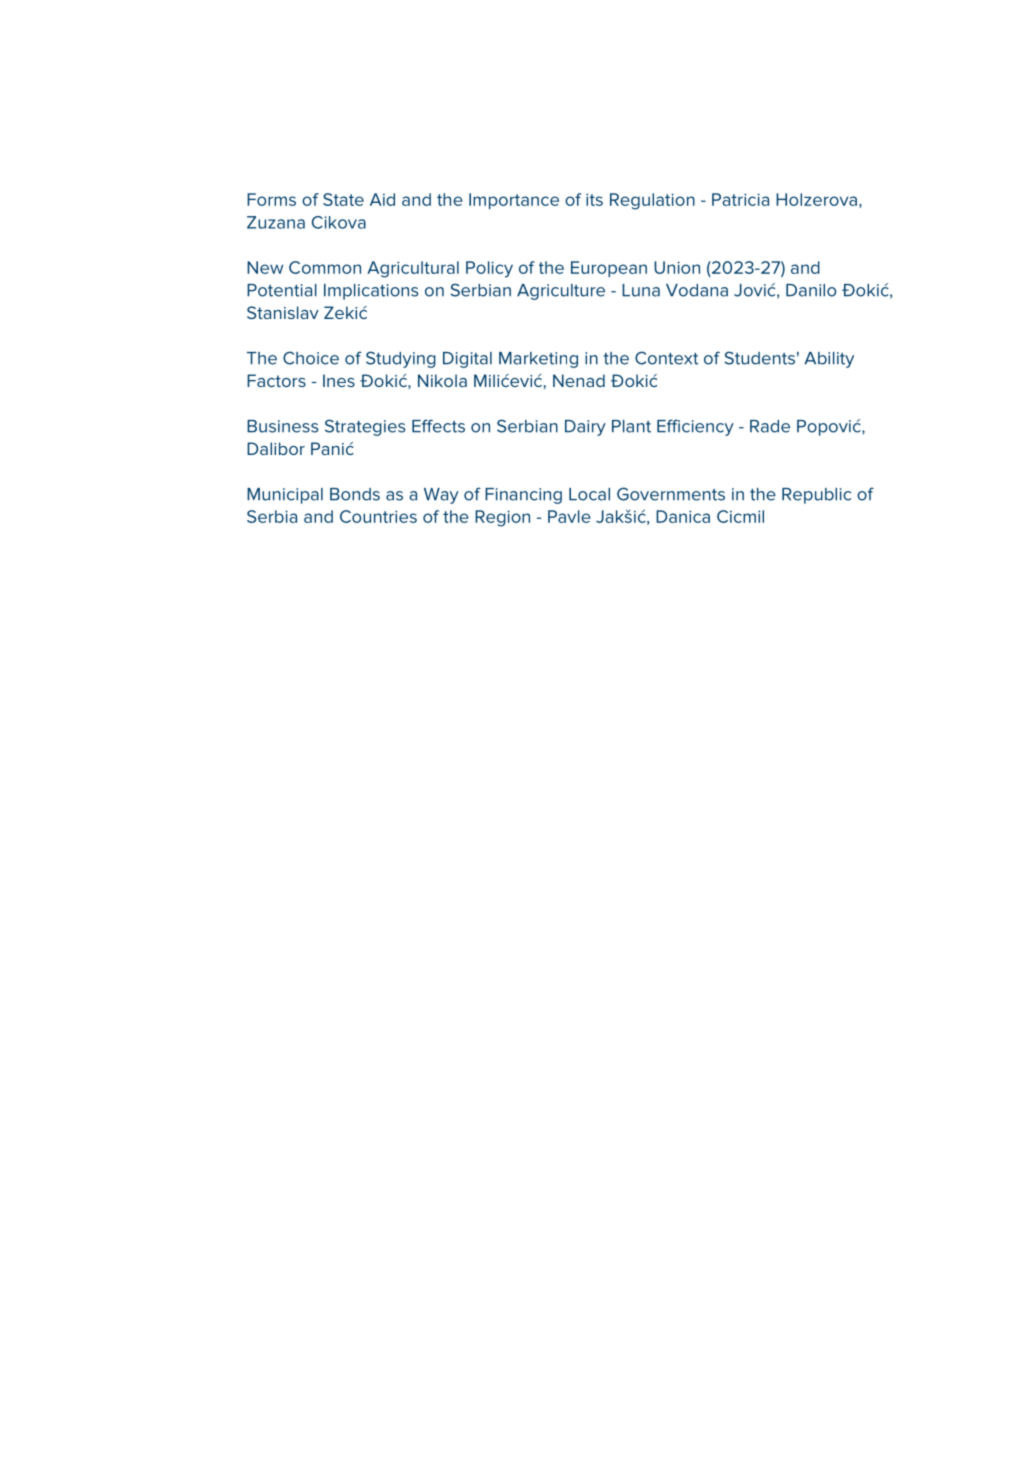 The image size is (1034, 1463). I want to click on Efficiency, so click(695, 427).
